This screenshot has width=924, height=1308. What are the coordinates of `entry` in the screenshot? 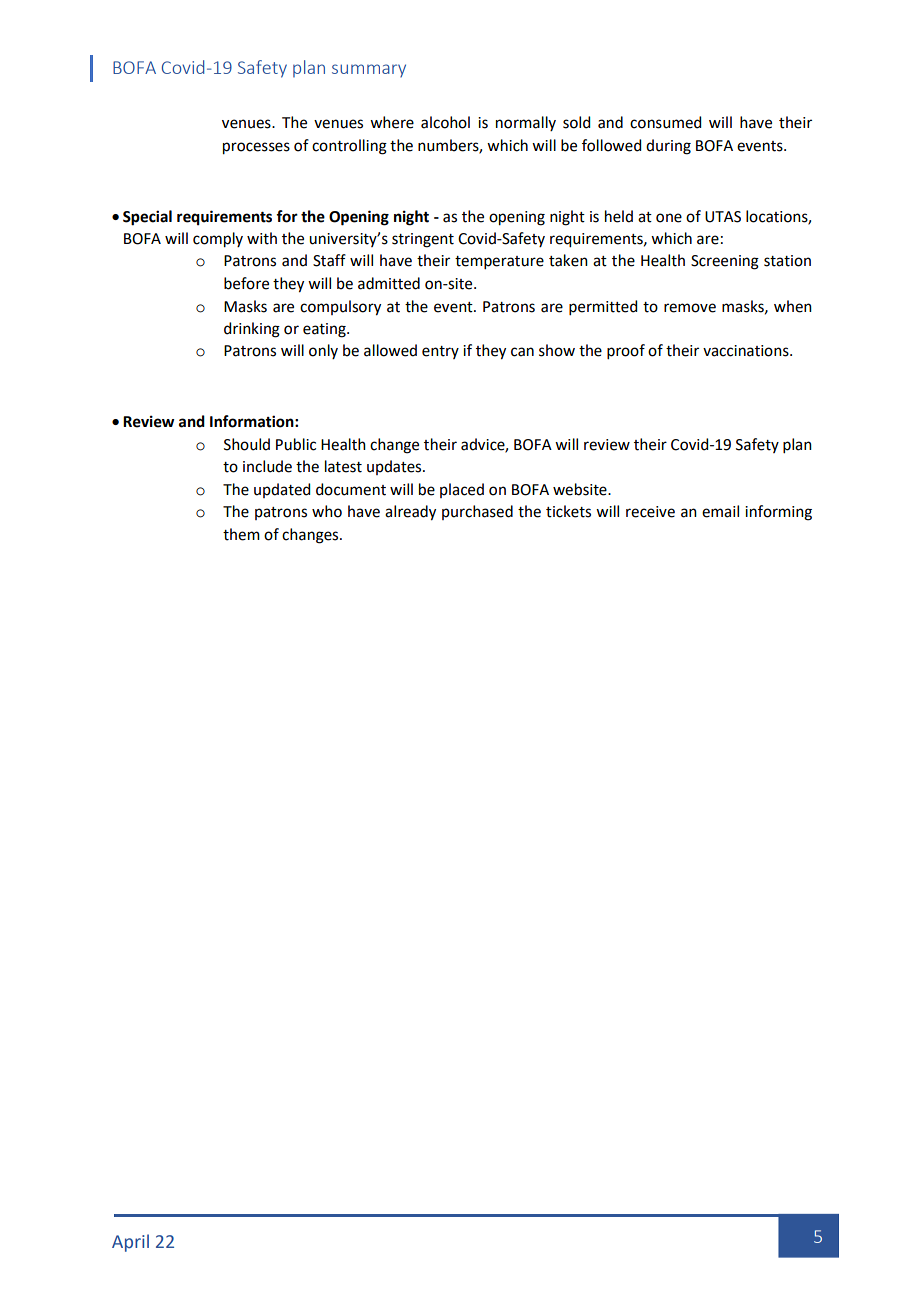 It's located at (440, 352).
